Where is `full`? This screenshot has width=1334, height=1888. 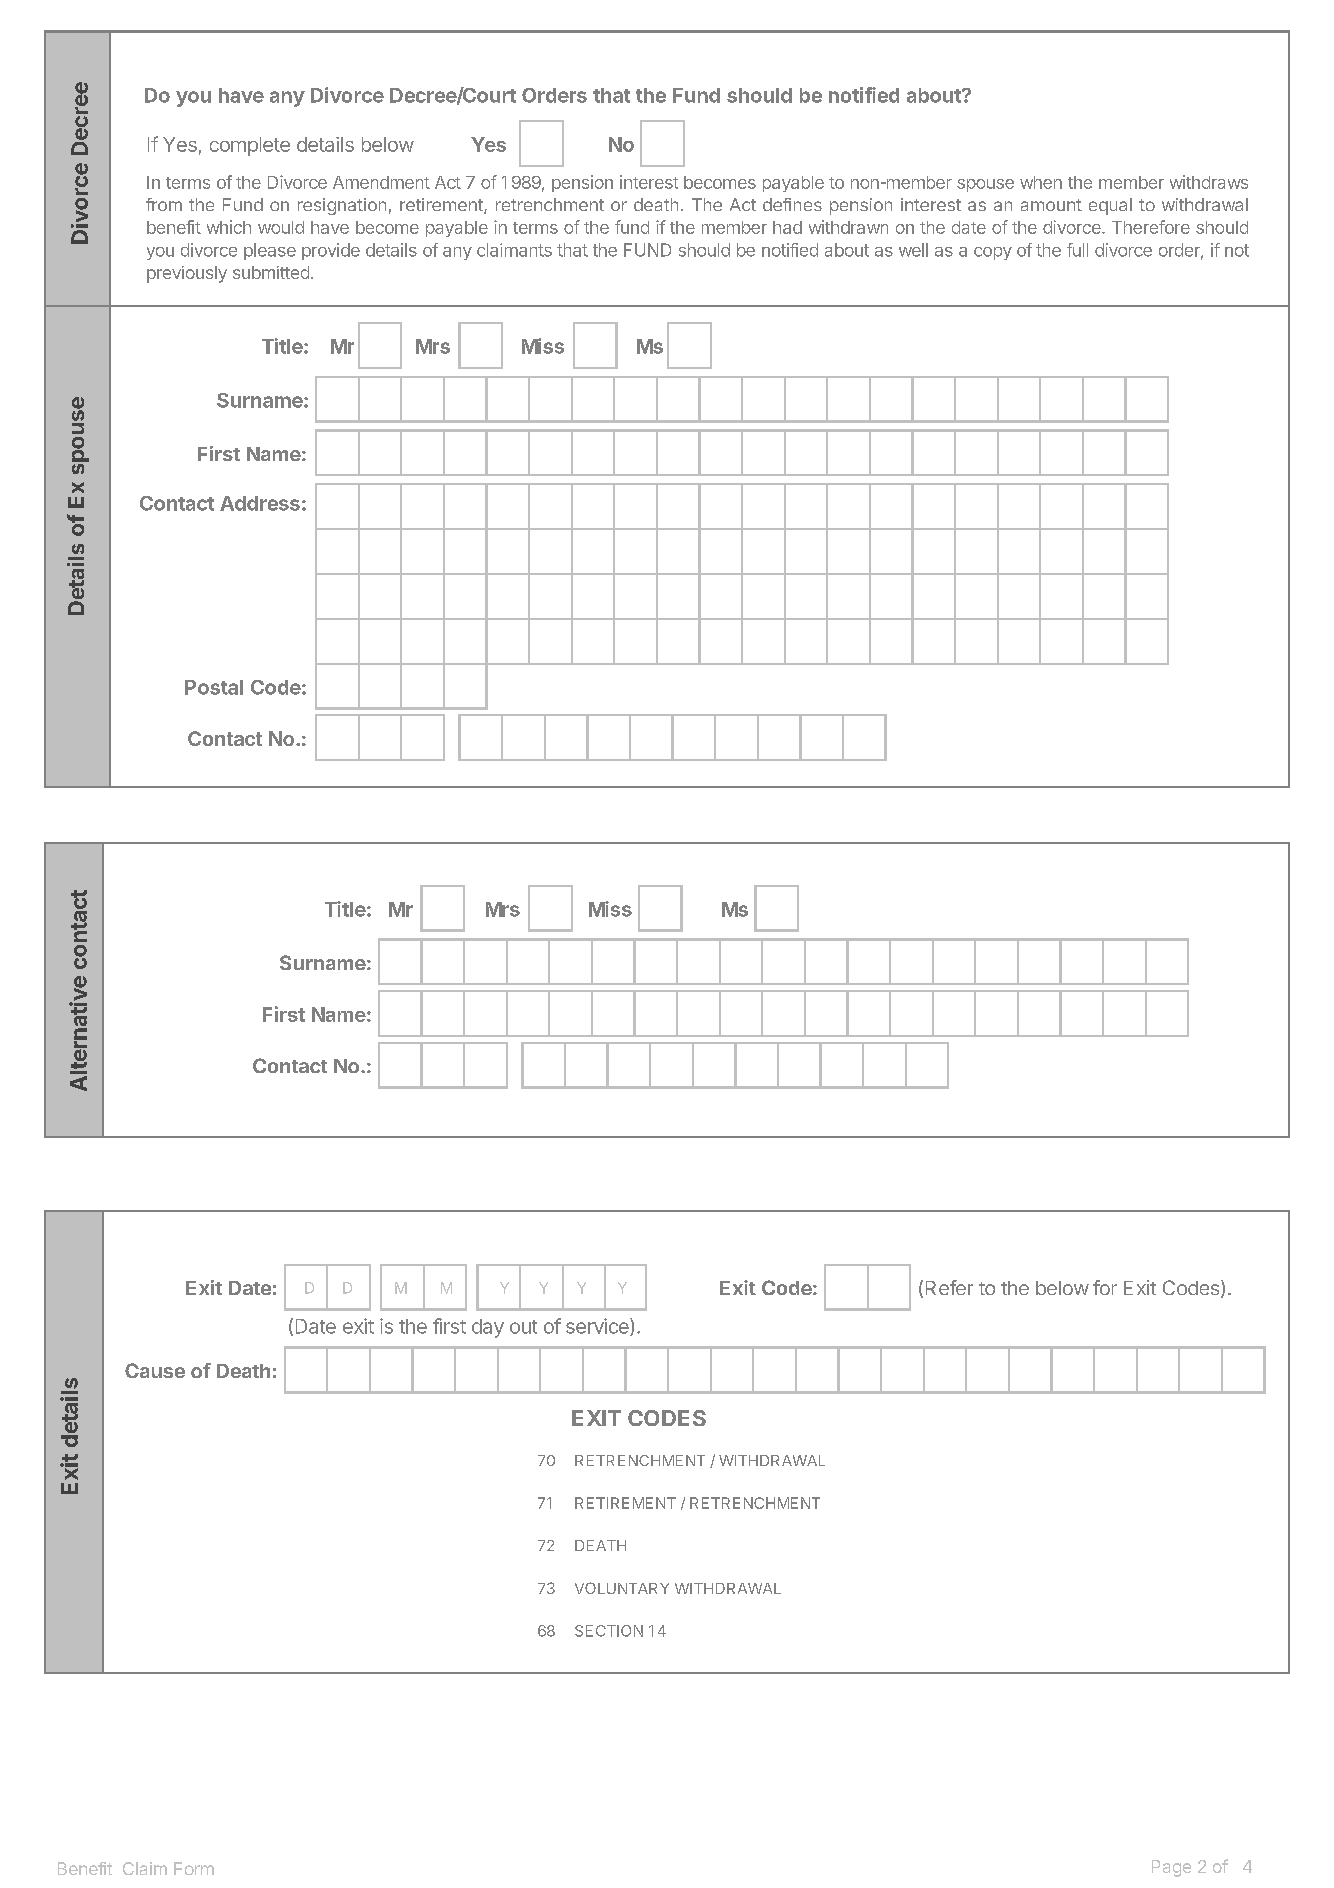 full is located at coordinates (1077, 250).
